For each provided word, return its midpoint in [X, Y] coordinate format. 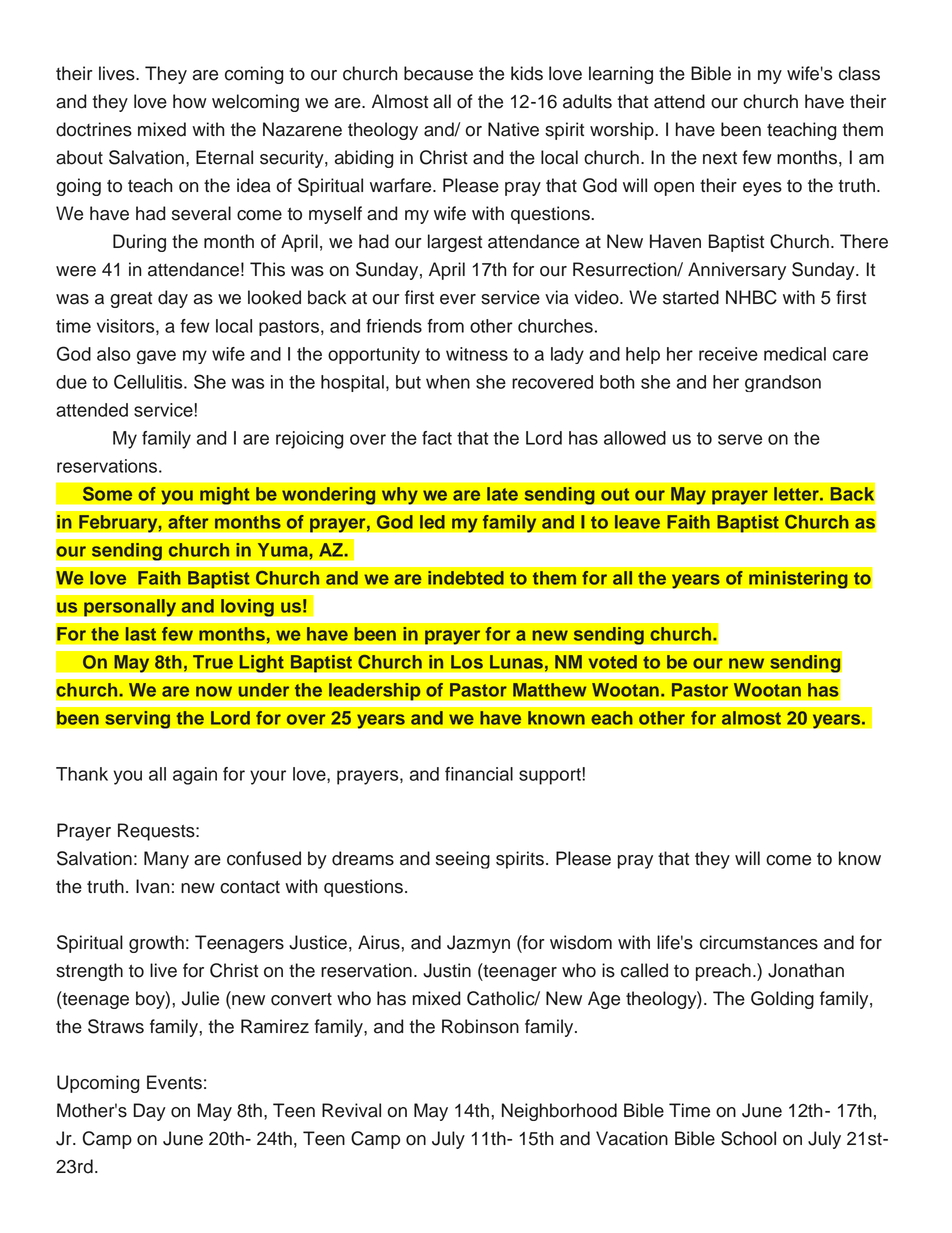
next [720, 158]
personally [130, 607]
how [190, 101]
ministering [798, 579]
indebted [466, 578]
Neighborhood [559, 1112]
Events [174, 1082]
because [438, 73]
